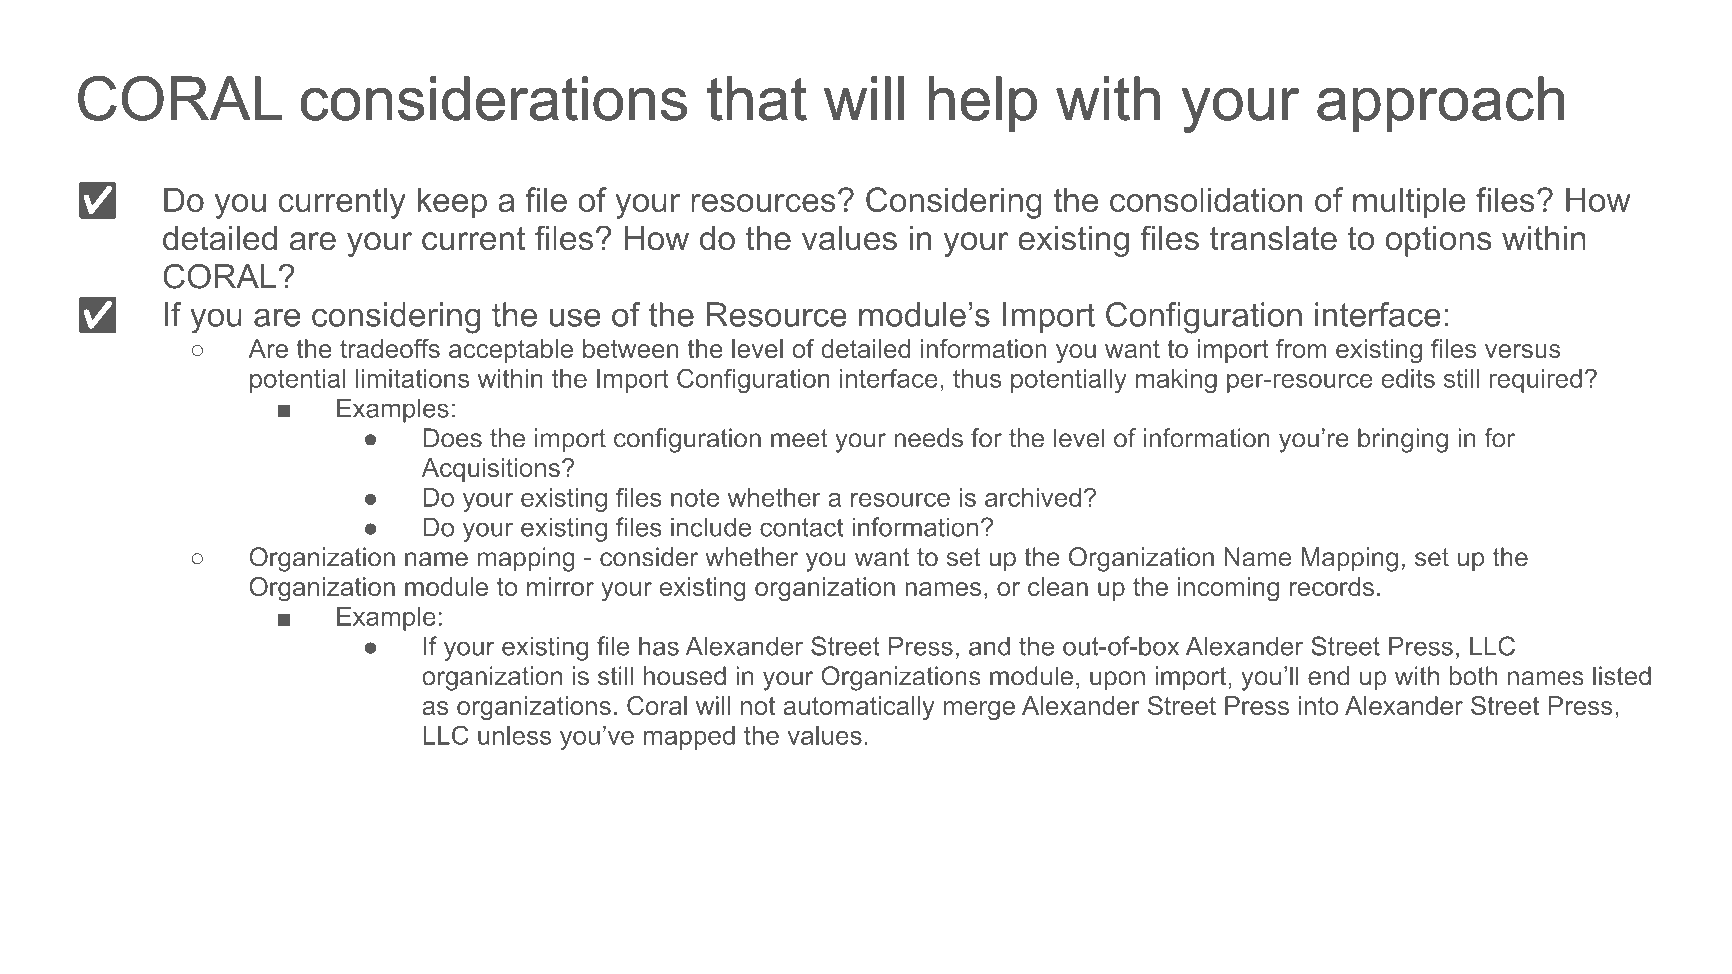  I want to click on Does, so click(452, 438).
